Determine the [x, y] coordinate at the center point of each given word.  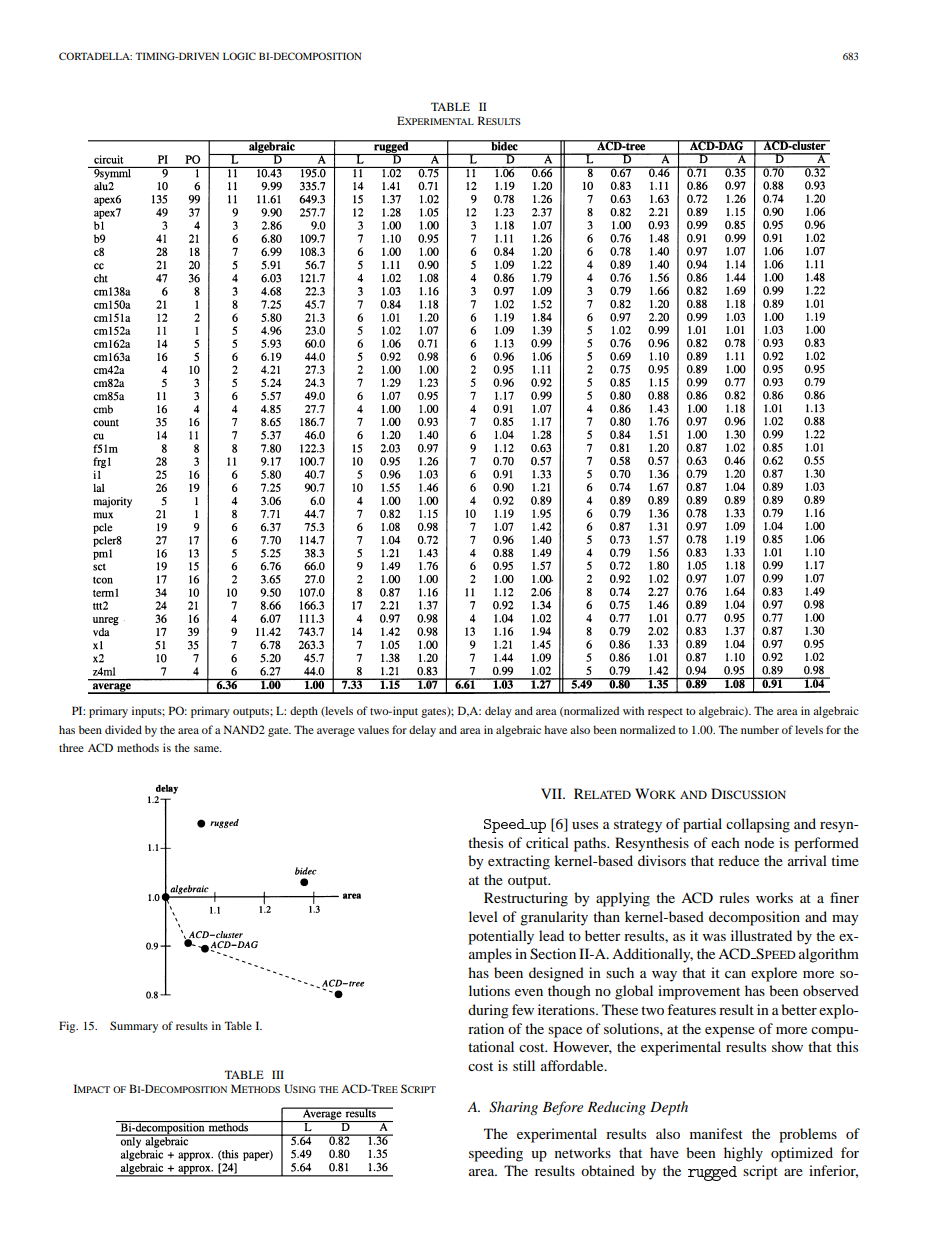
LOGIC [239, 56]
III [278, 1074]
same [207, 749]
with [633, 710]
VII [552, 793]
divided [123, 729]
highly [743, 1154]
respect [665, 713]
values [373, 729]
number [760, 729]
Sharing [513, 1108]
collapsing [758, 825]
